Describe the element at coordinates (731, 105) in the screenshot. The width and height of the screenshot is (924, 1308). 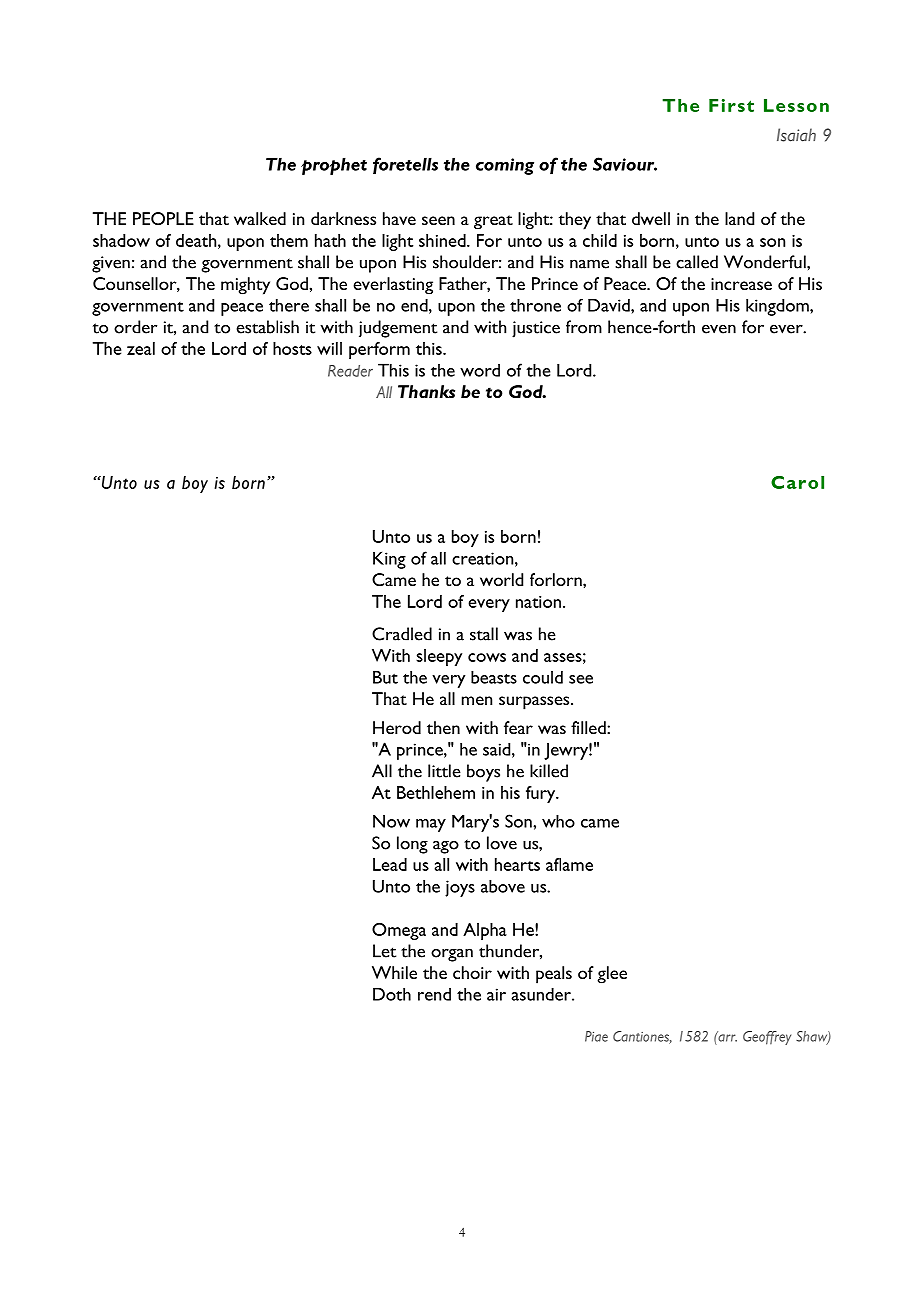
I see `First` at that location.
